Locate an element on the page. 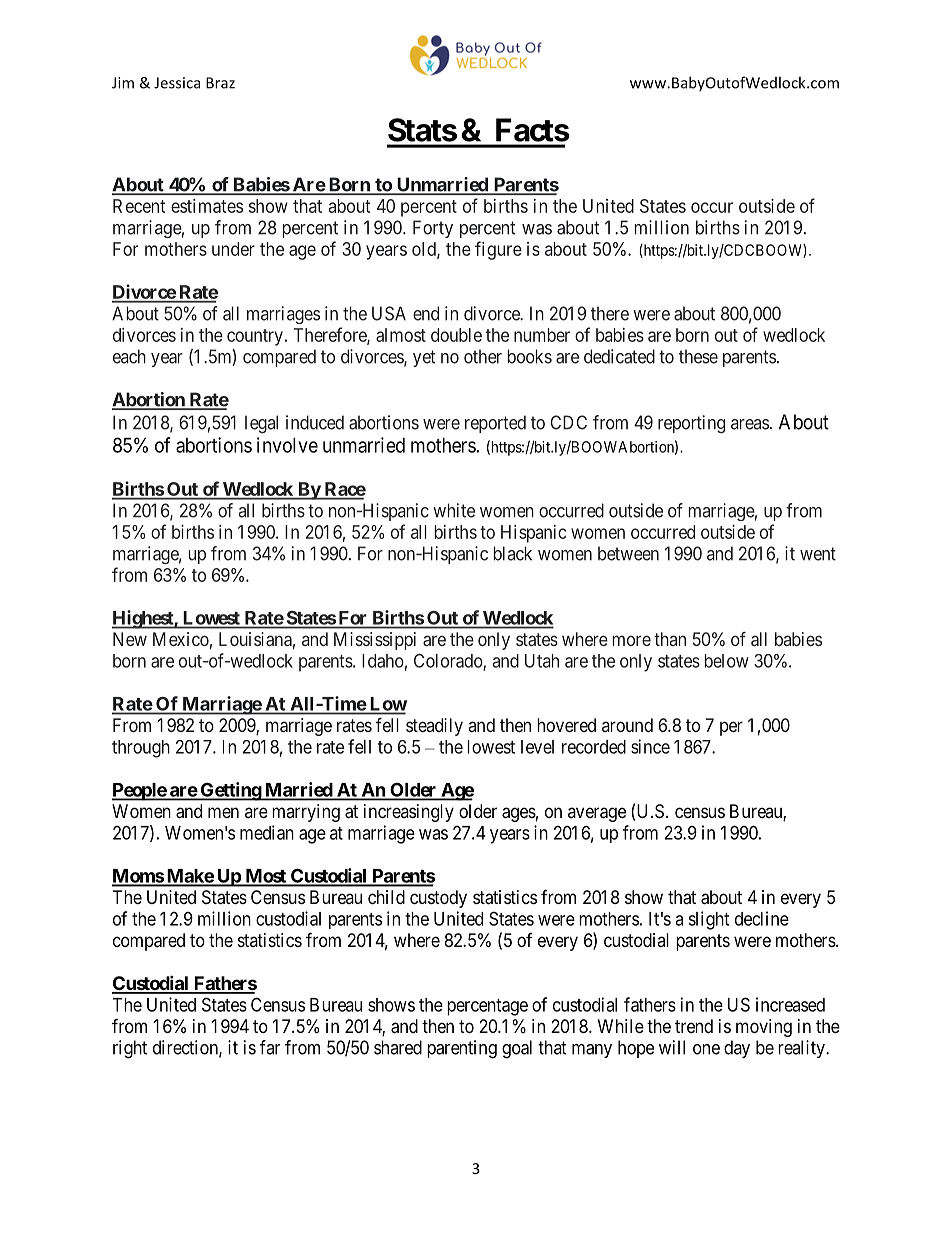 This image has height=1233, width=952. black is located at coordinates (513, 553).
